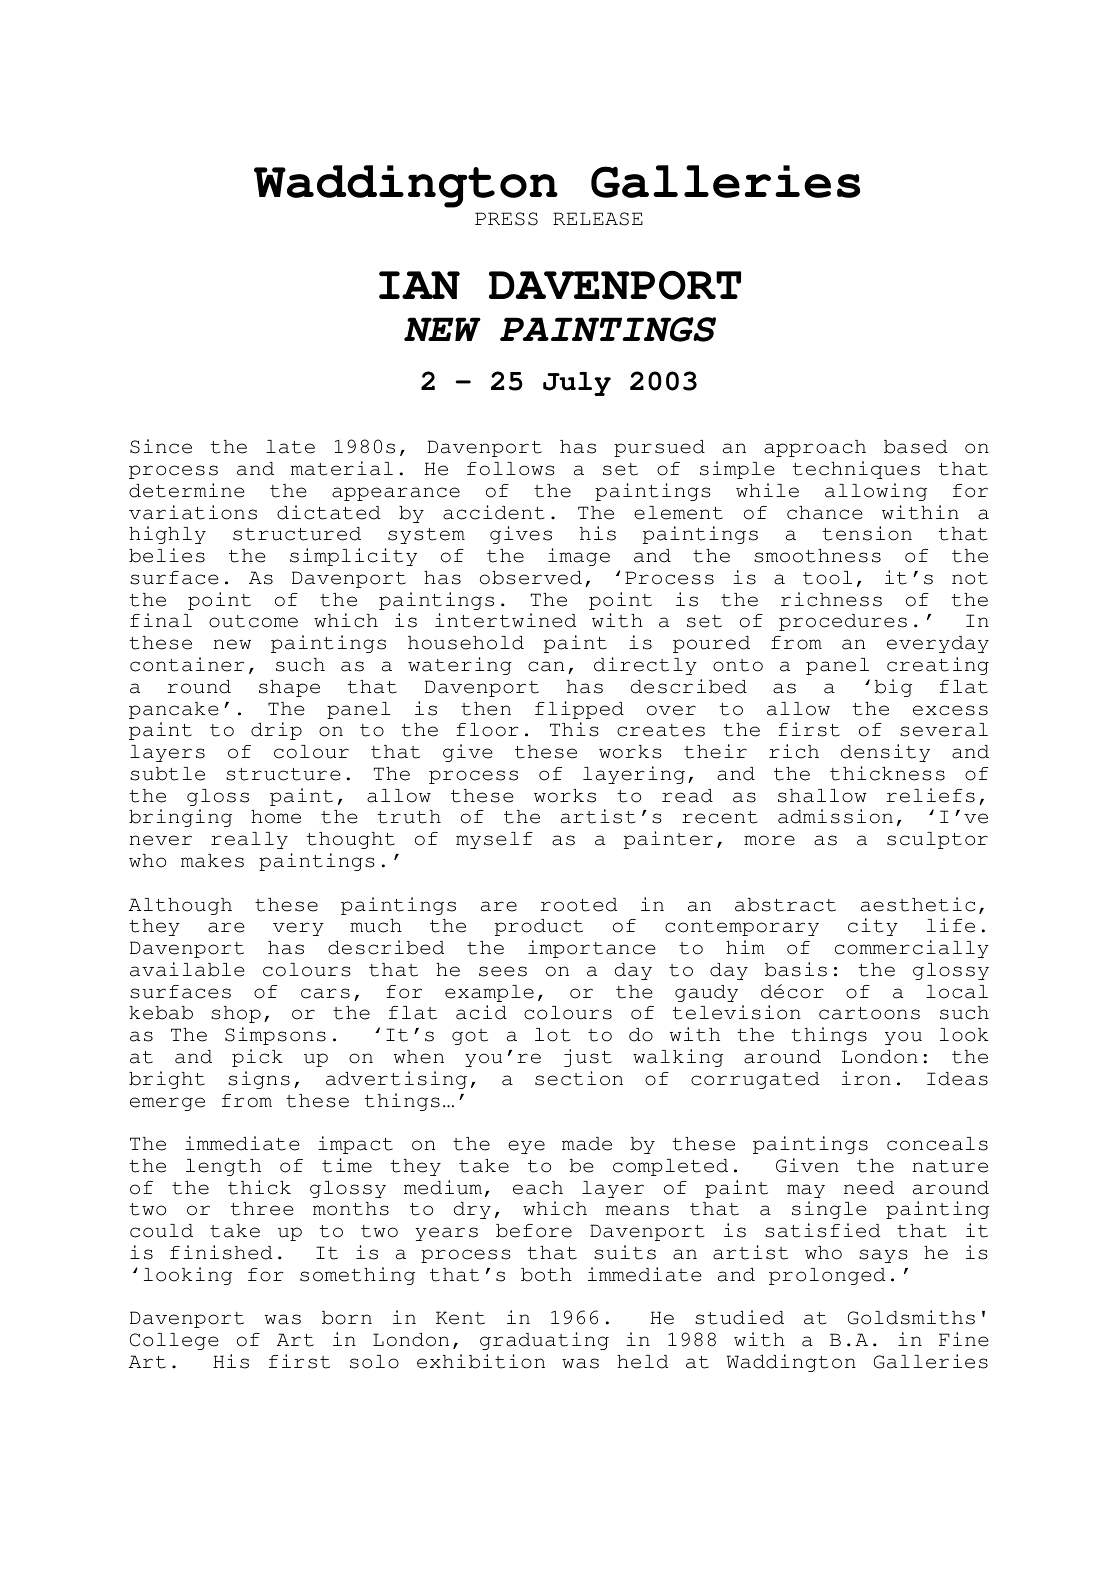  I want to click on observed, so click(531, 578).
